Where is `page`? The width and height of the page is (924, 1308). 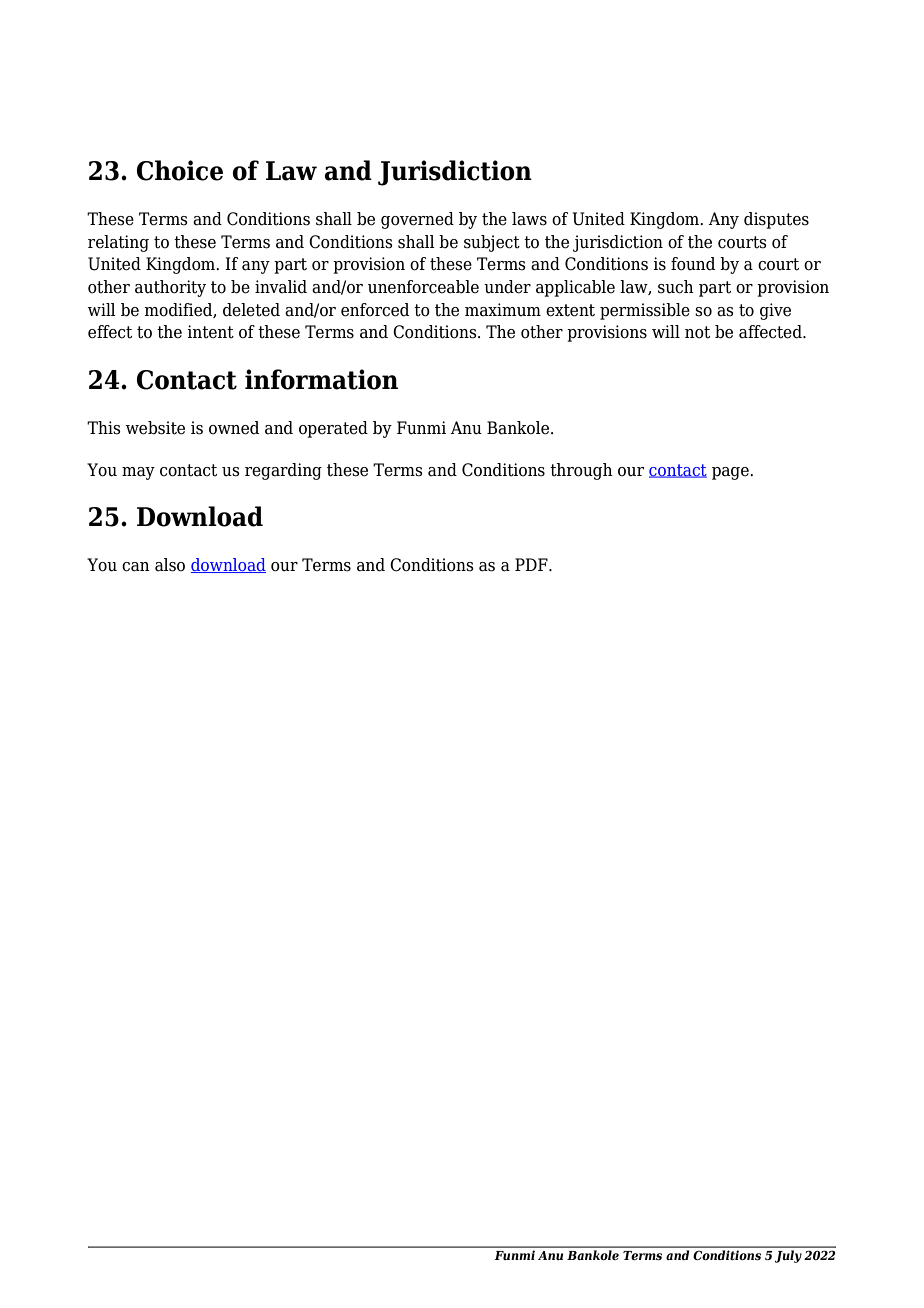 page is located at coordinates (731, 473).
